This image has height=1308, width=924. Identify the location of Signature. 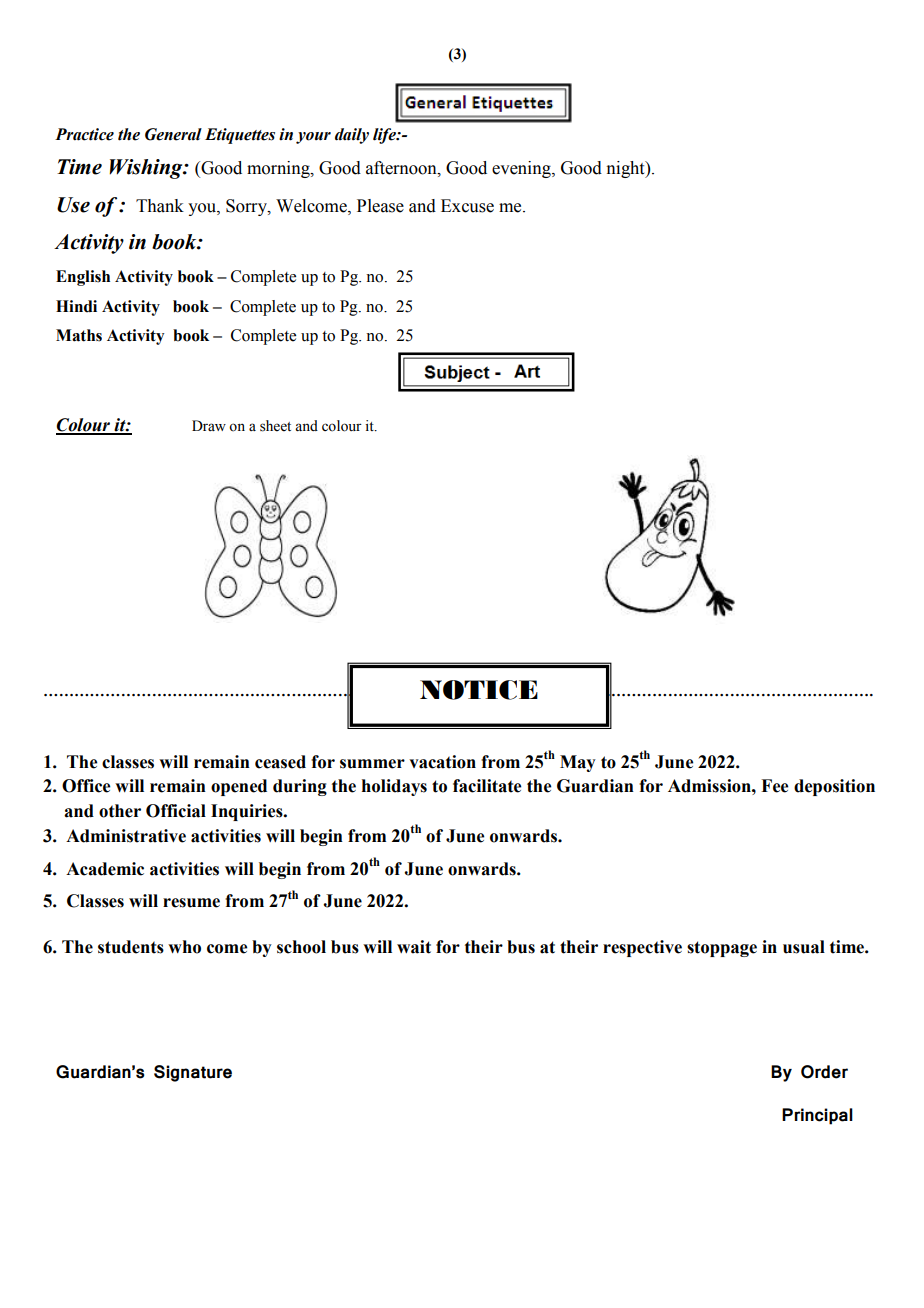
(193, 1073).
